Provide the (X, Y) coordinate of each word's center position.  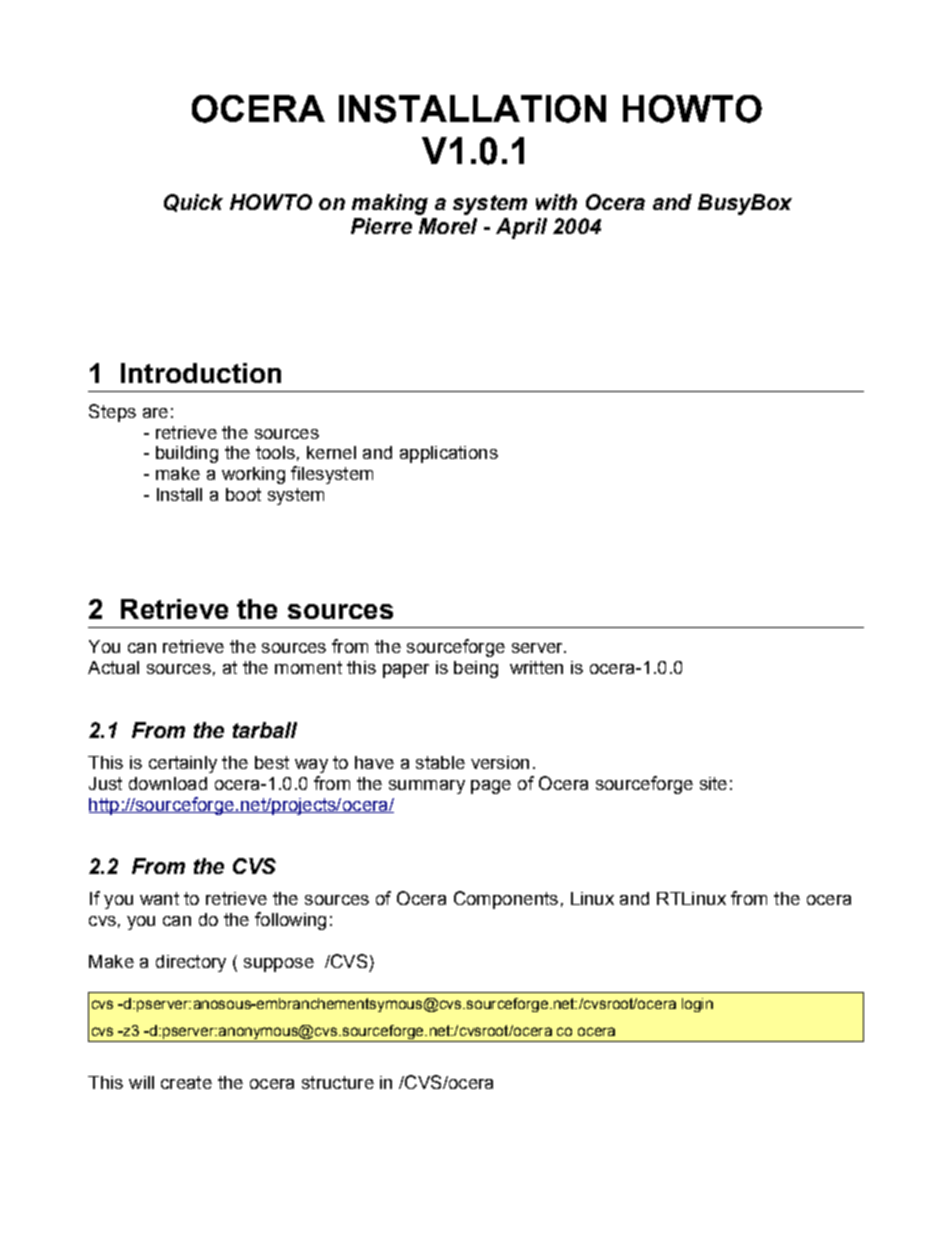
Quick (193, 203)
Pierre (381, 226)
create (186, 1082)
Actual (113, 667)
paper (406, 671)
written (536, 667)
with (556, 202)
